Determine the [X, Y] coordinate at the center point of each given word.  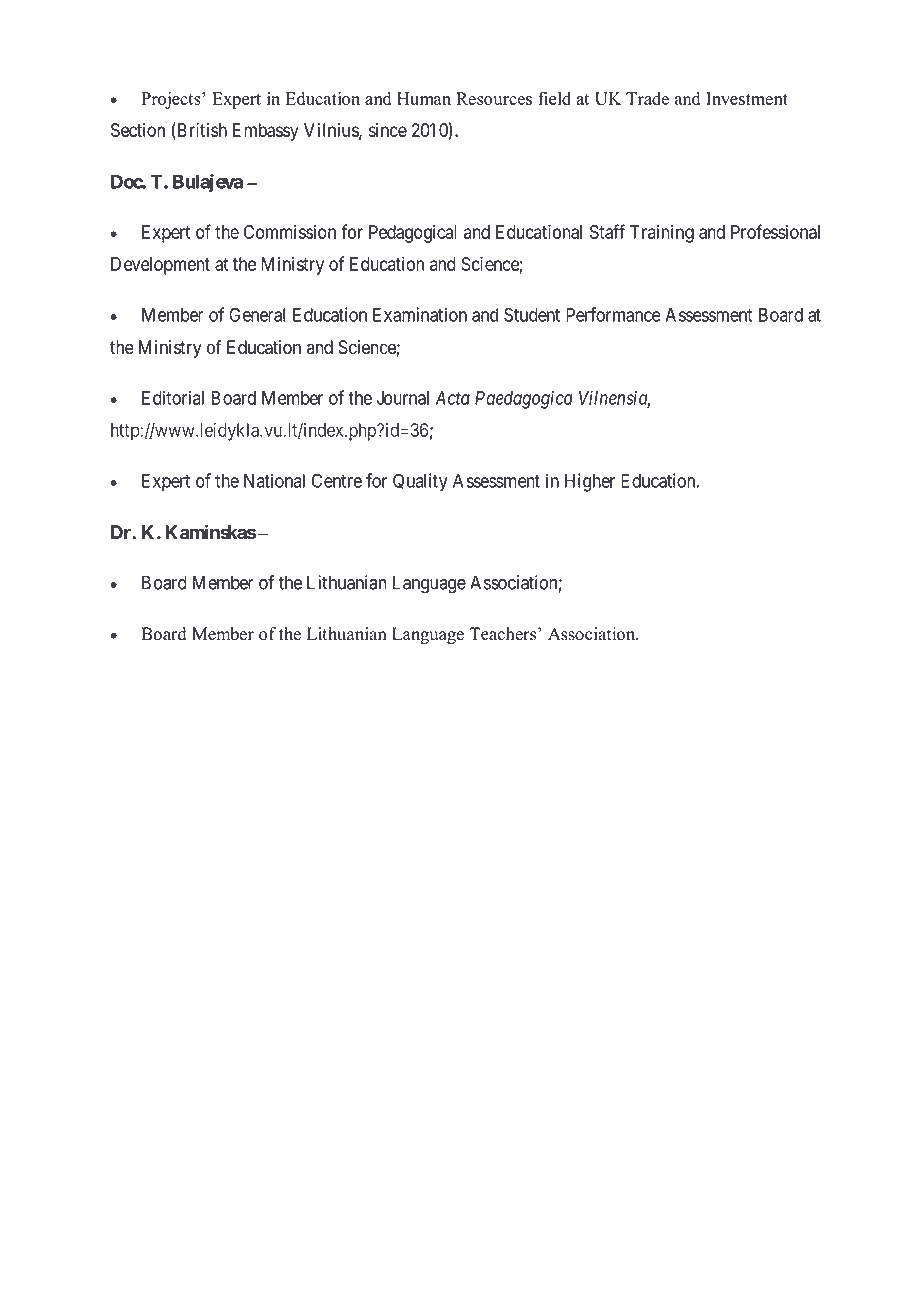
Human [424, 98]
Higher [590, 482]
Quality [420, 482]
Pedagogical [413, 234]
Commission [290, 232]
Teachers [504, 634]
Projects [172, 100]
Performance [613, 314]
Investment [747, 98]
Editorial [173, 397]
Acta [452, 398]
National [274, 480]
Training [662, 234]
